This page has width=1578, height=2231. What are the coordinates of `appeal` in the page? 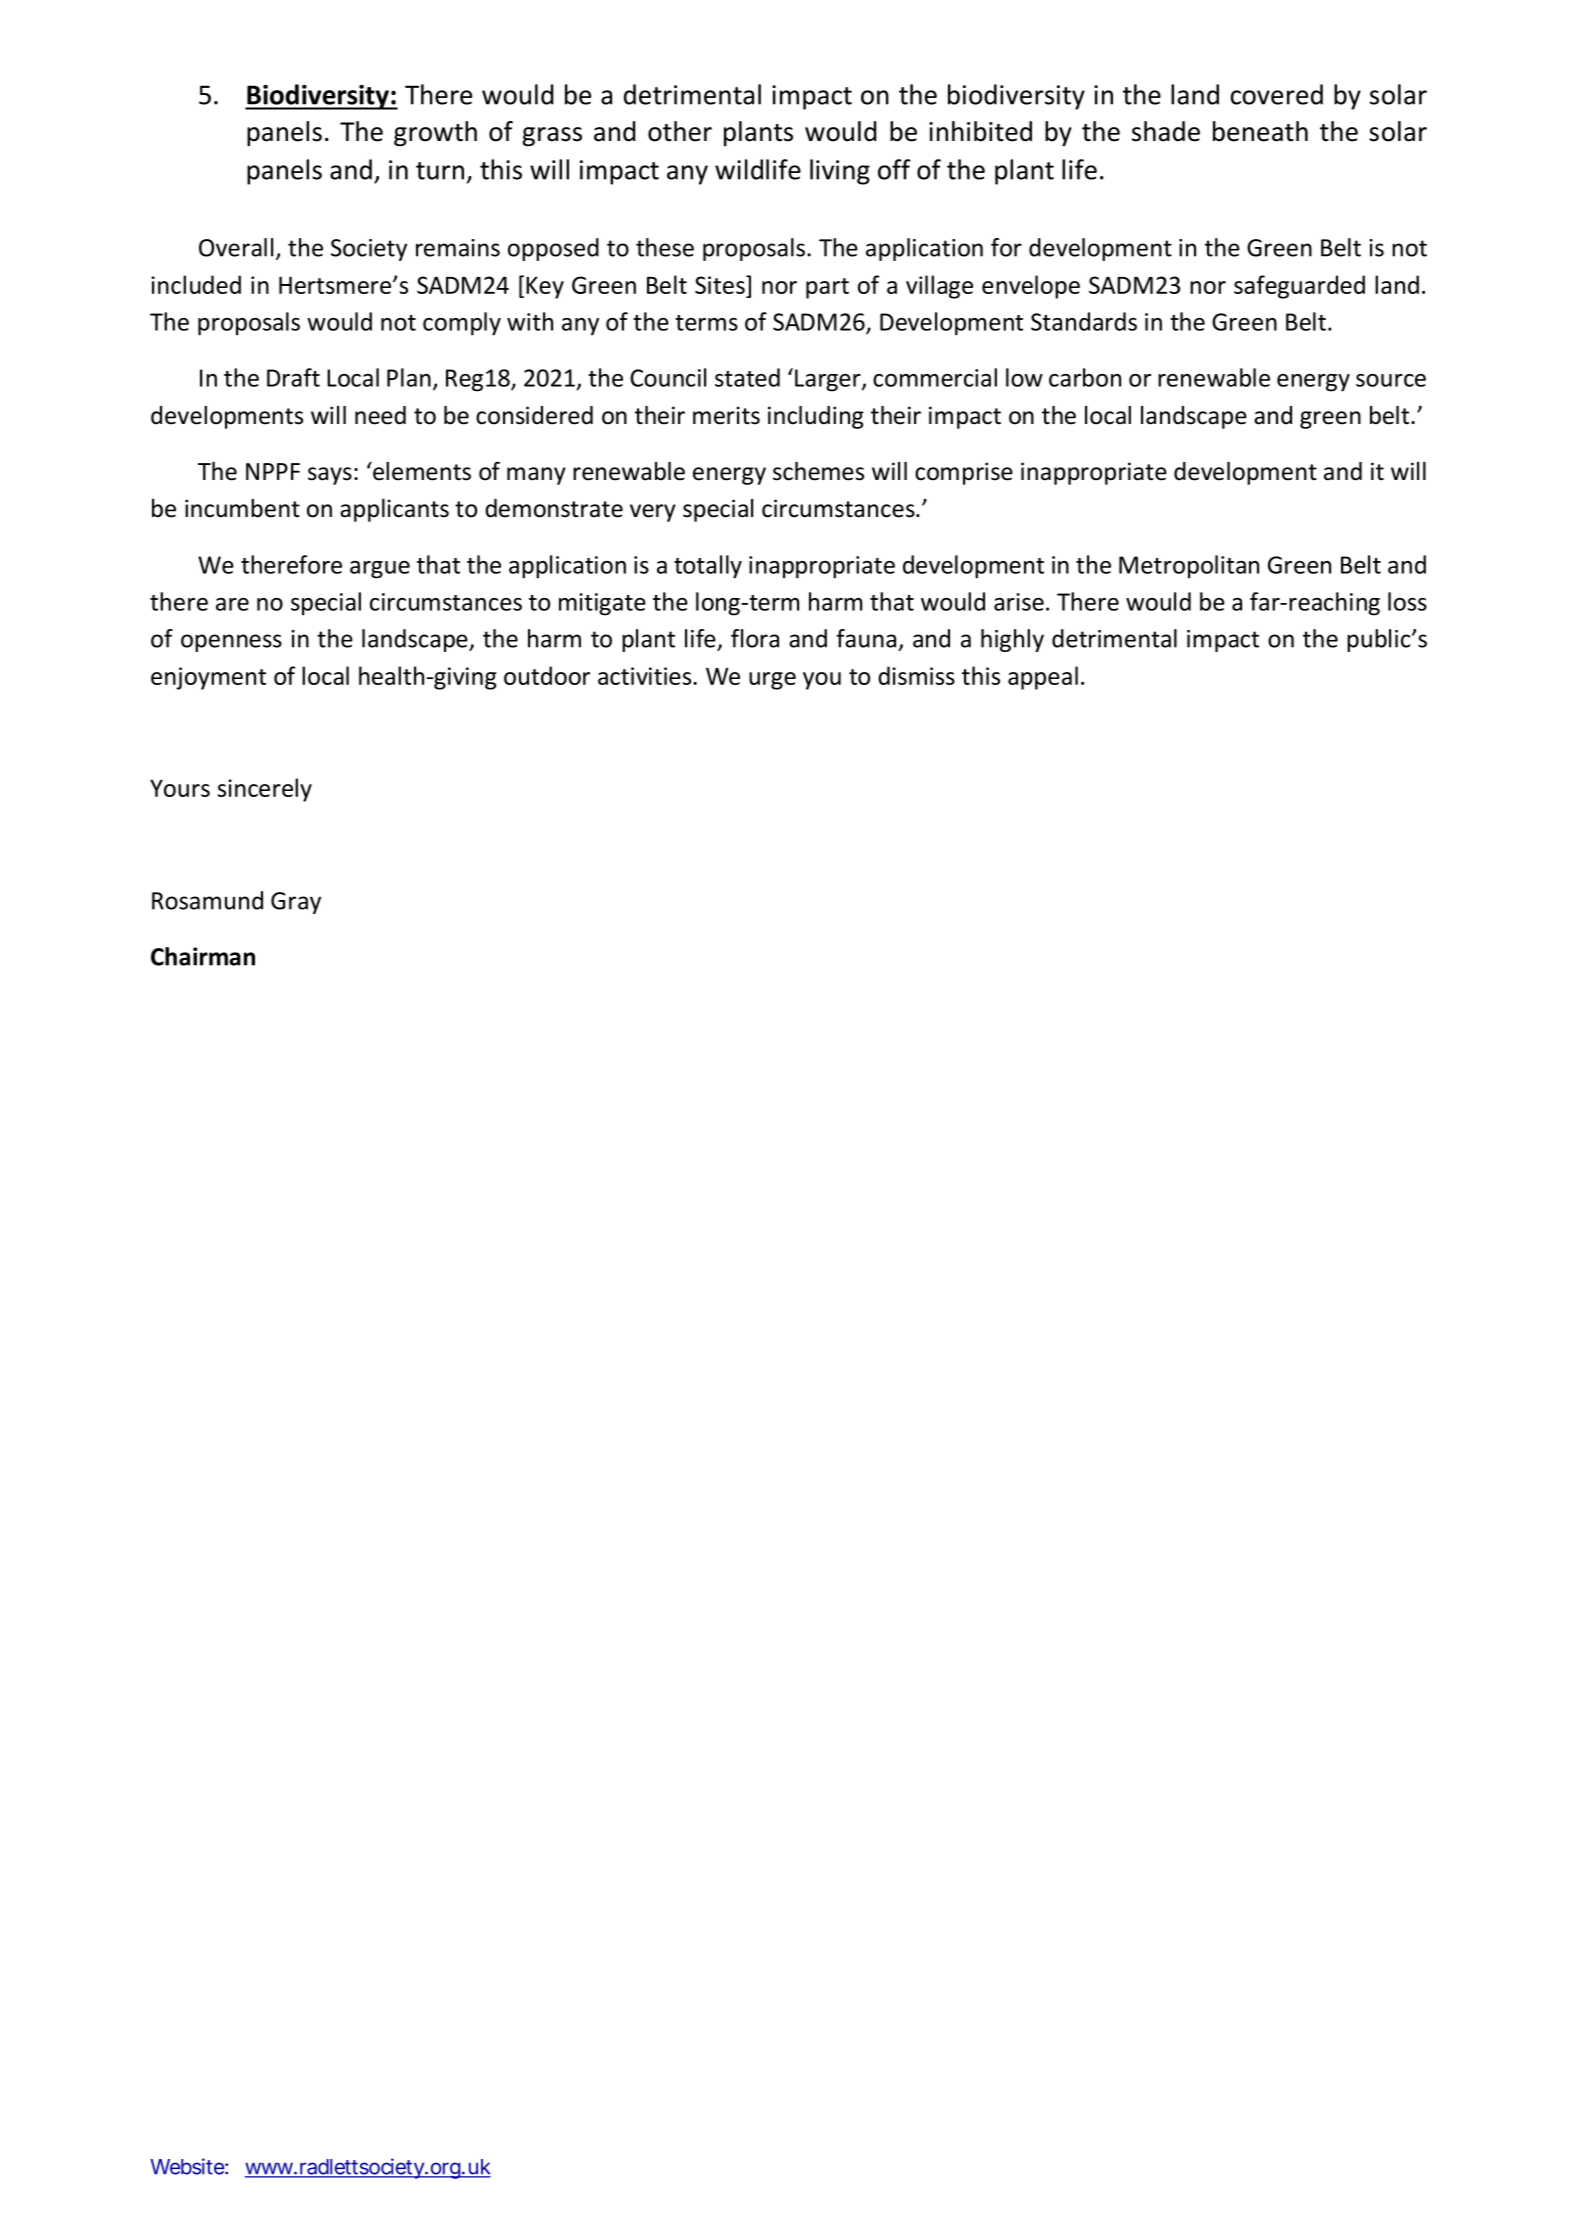 It's located at (1043, 678).
